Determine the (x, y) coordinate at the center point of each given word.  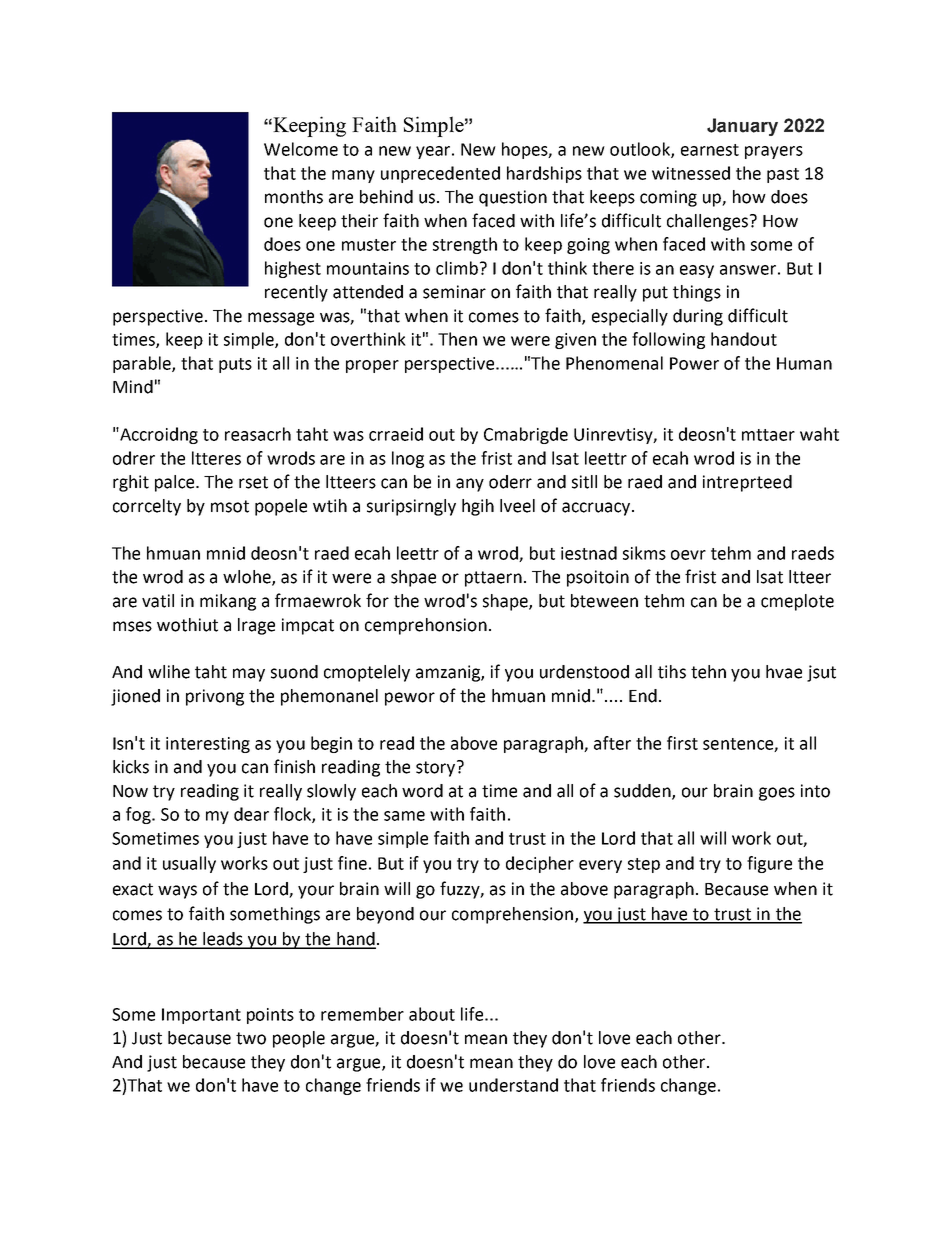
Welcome (301, 149)
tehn (708, 672)
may (249, 675)
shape (506, 602)
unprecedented (440, 174)
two (251, 1038)
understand (513, 1085)
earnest (710, 150)
